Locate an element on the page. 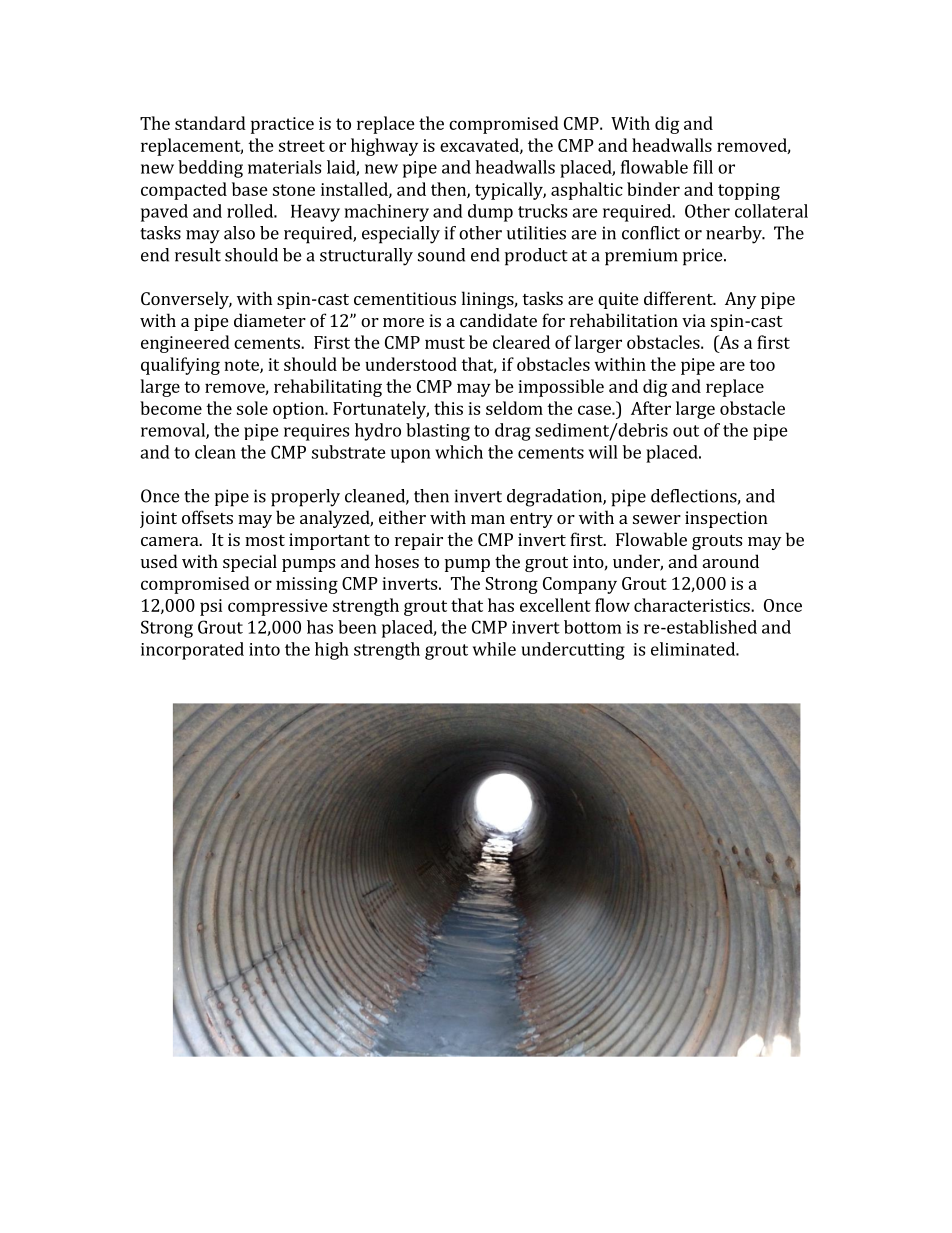  fill is located at coordinates (703, 167).
